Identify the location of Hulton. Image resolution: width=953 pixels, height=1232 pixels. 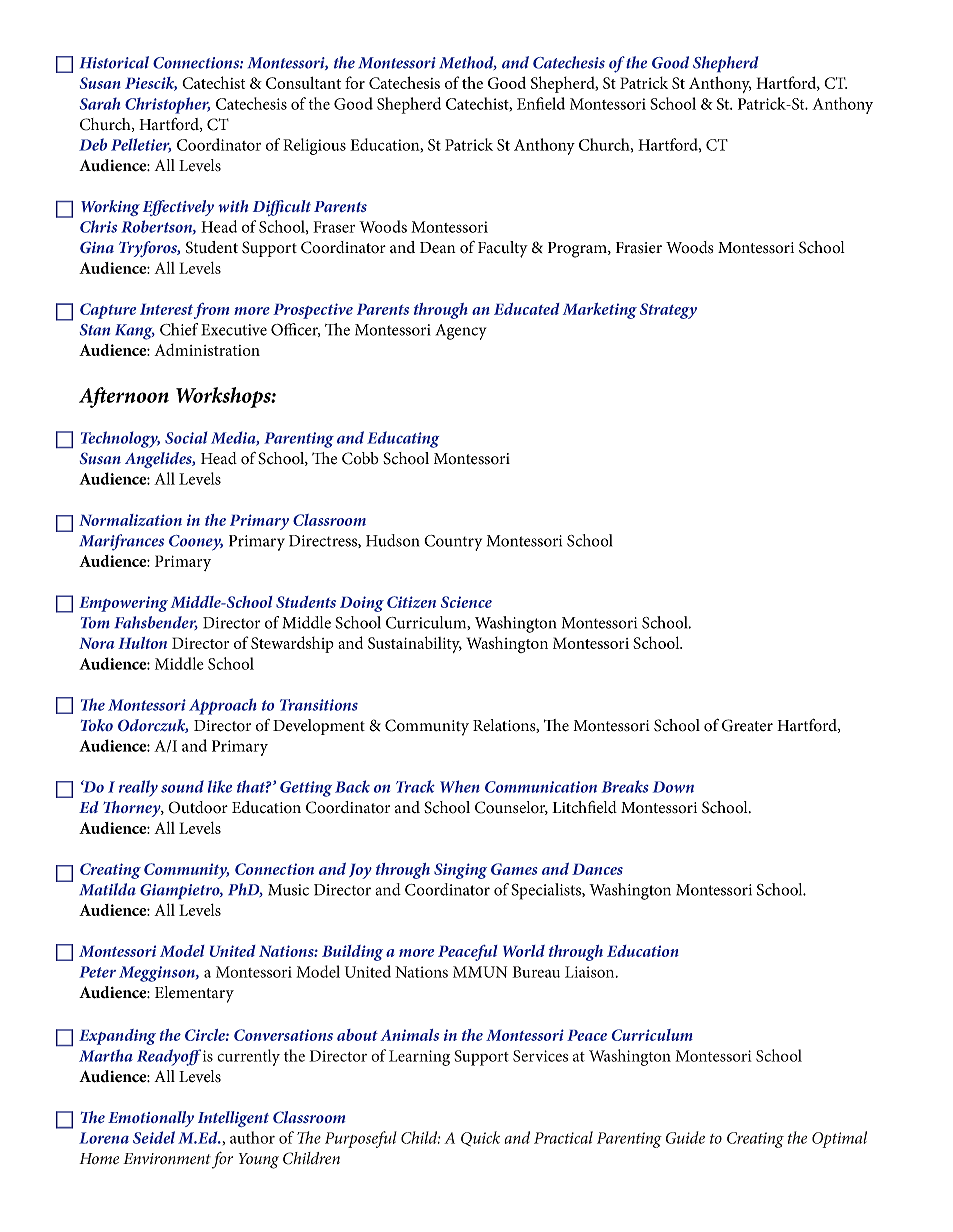
(142, 643).
